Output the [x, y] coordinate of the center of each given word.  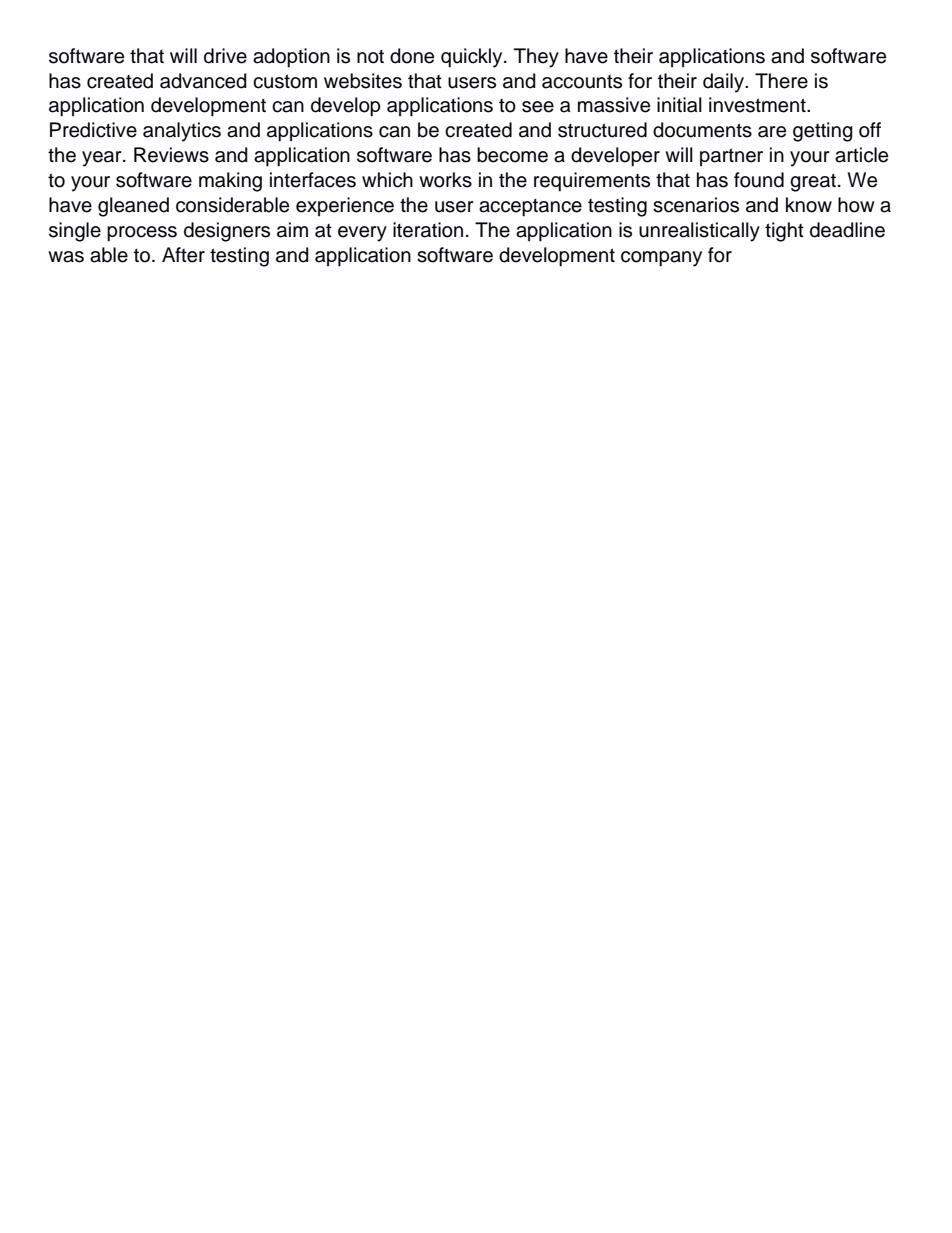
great [813, 183]
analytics [182, 132]
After [183, 255]
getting [823, 132]
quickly [473, 58]
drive [225, 56]
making [230, 182]
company [661, 259]
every [362, 234]
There [781, 81]
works [445, 180]
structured [602, 130]
